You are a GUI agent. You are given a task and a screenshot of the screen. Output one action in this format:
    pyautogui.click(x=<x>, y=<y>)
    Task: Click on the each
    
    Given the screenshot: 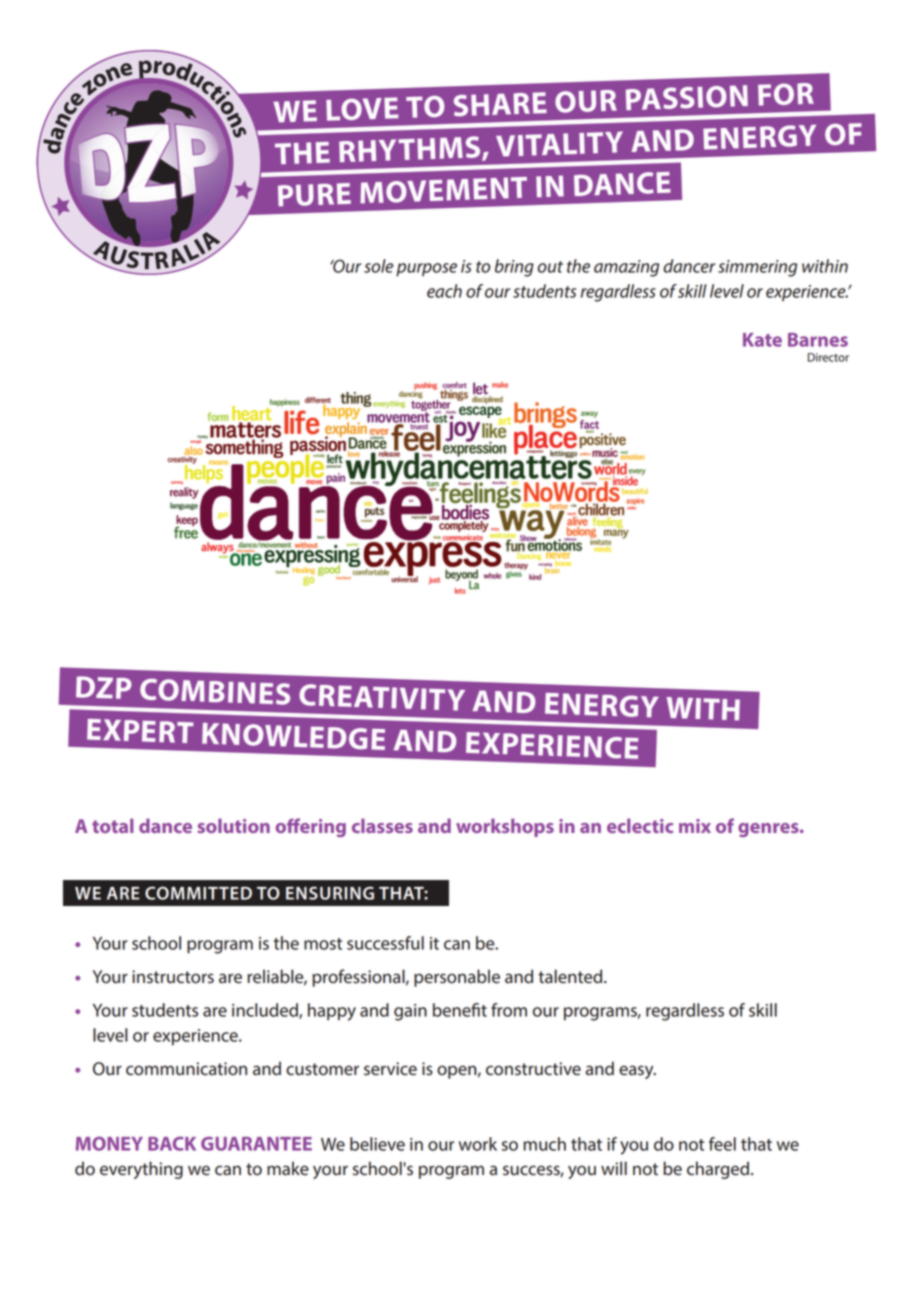 What is the action you would take?
    pyautogui.click(x=444, y=291)
